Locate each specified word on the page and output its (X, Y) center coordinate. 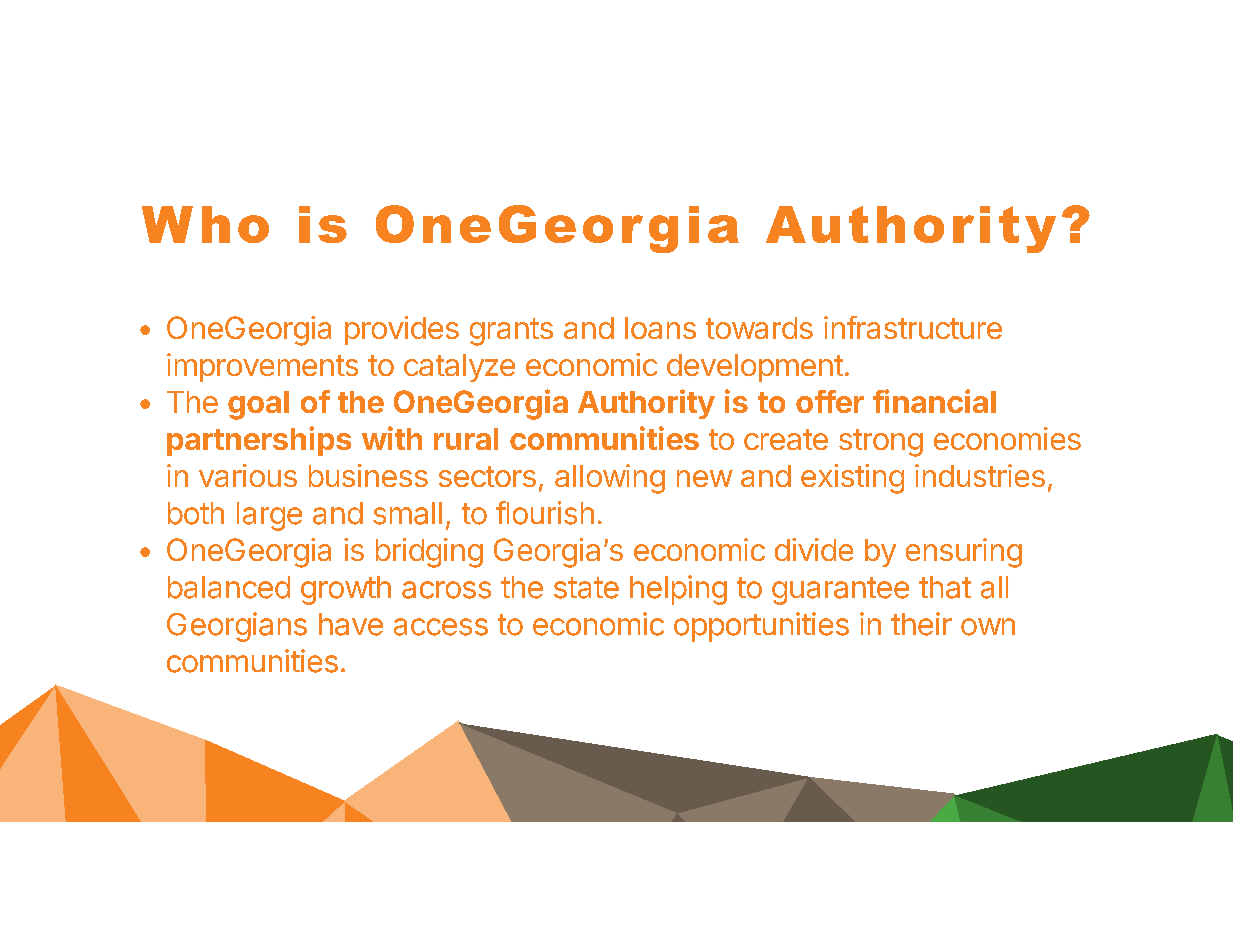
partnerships (259, 441)
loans (660, 328)
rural (466, 439)
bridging (429, 553)
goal (258, 405)
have (351, 624)
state (586, 588)
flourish (545, 513)
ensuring (964, 553)
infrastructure (913, 327)
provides (402, 330)
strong (881, 443)
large (269, 516)
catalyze (459, 368)
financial (934, 401)
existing (852, 479)
